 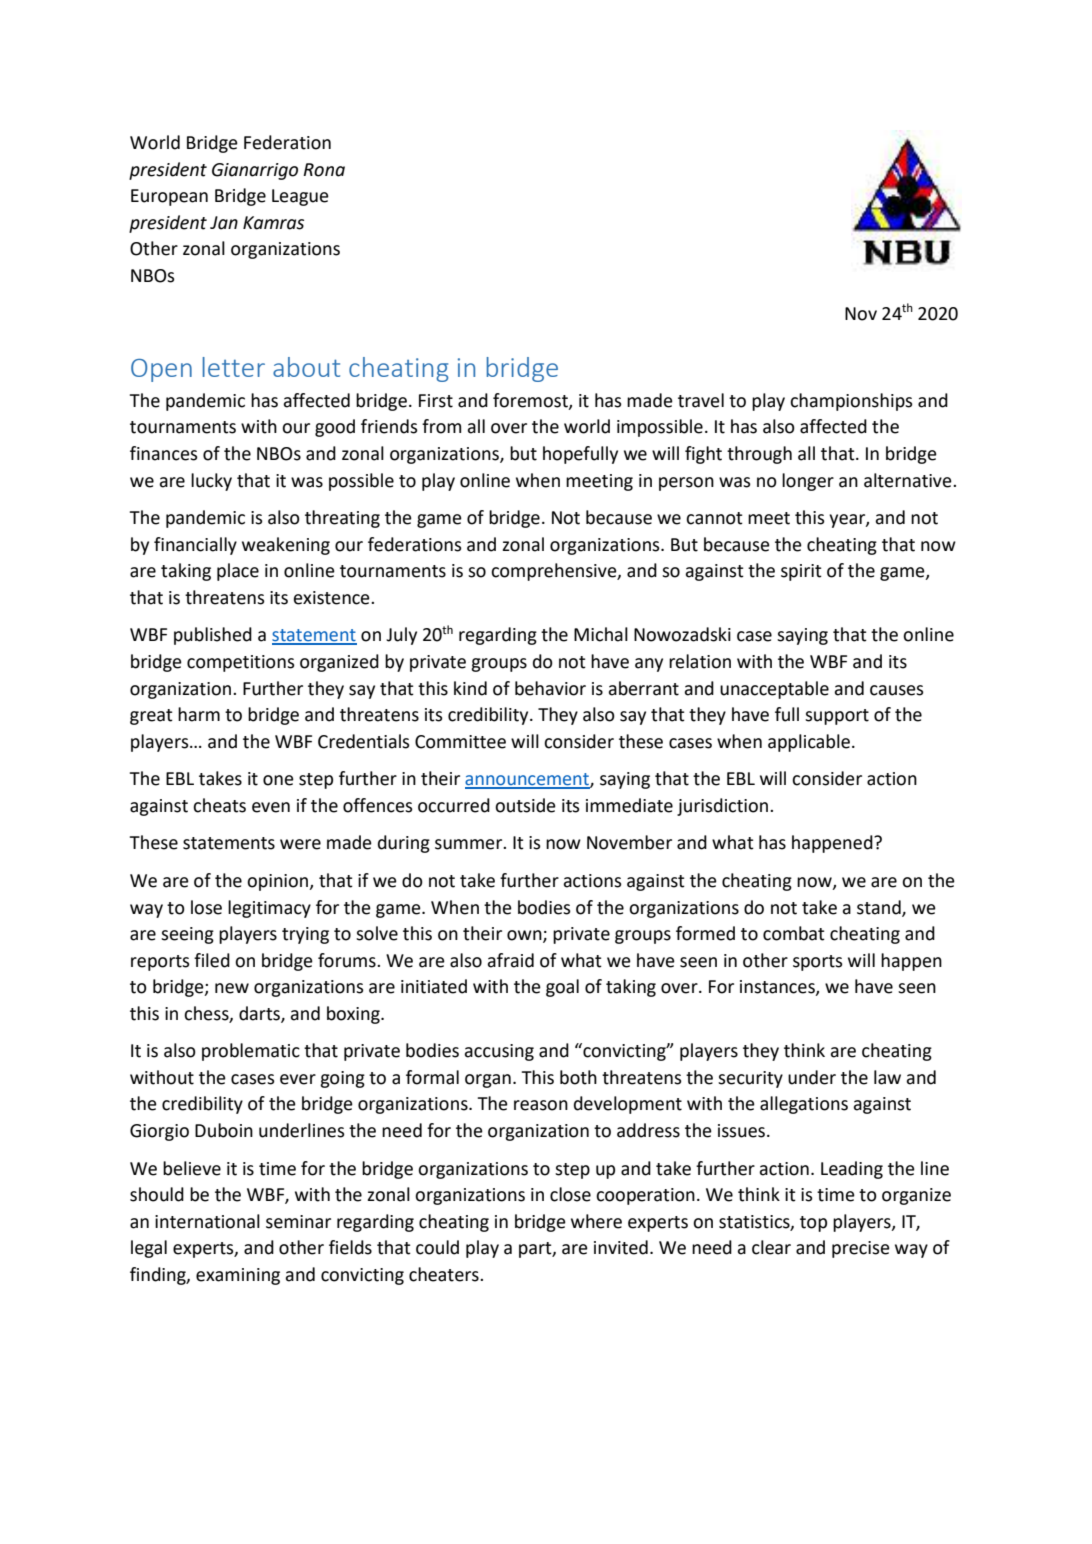 I want to click on championships, so click(x=851, y=402).
